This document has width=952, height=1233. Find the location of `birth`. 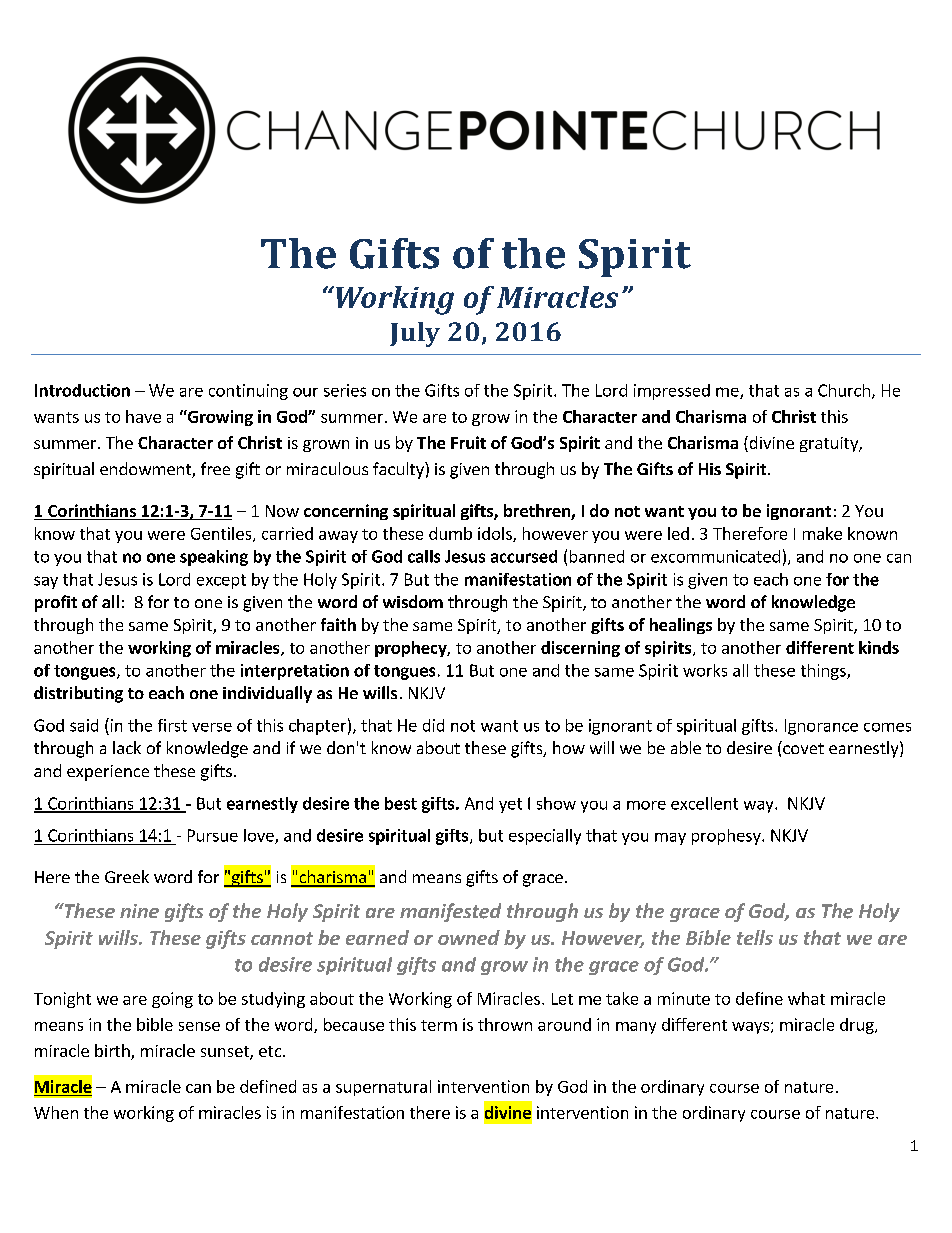

birth is located at coordinates (113, 1052).
